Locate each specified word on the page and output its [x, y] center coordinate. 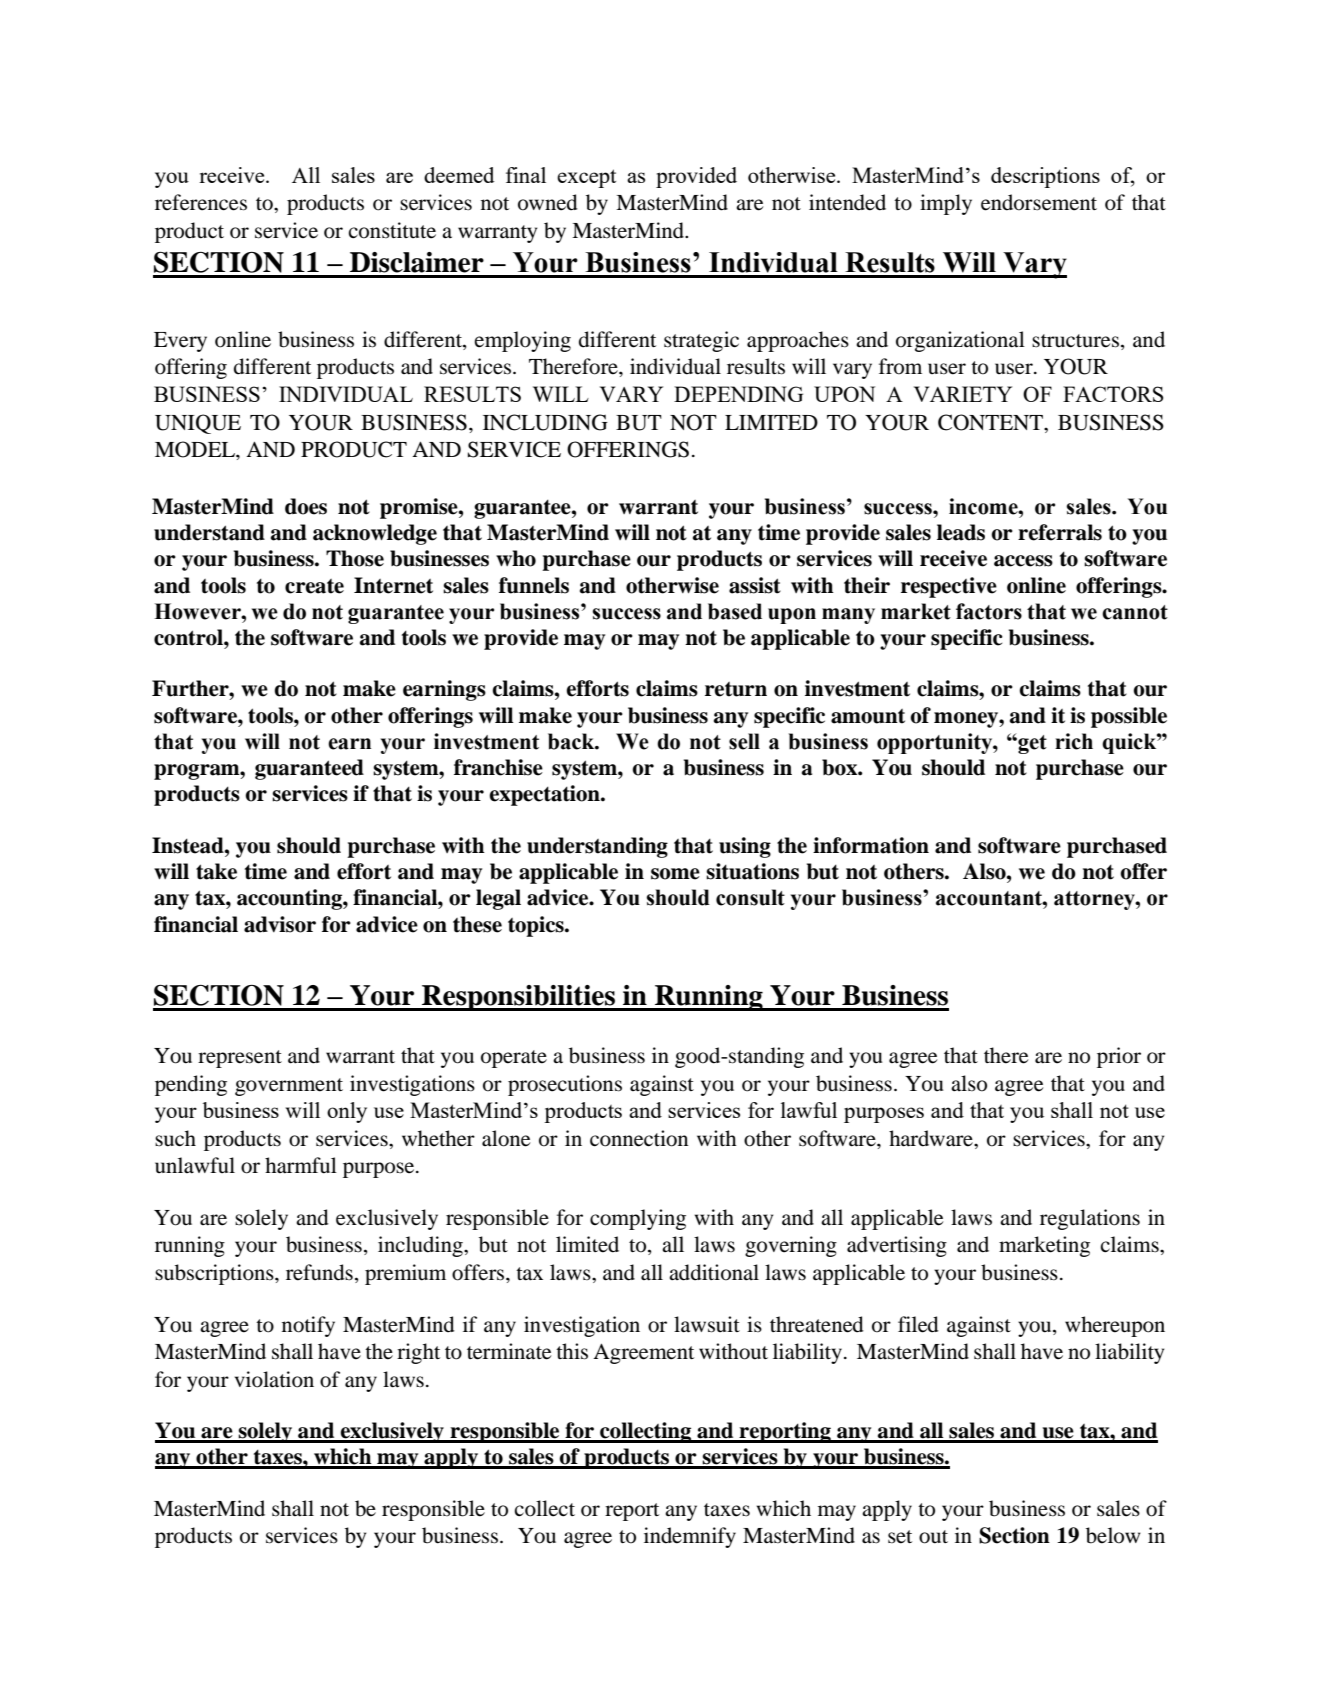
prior [1119, 1057]
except [586, 178]
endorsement [1039, 202]
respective [949, 587]
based [735, 611]
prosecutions [565, 1085]
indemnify [690, 1537]
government [289, 1087]
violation [274, 1379]
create [314, 586]
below [1113, 1535]
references [201, 202]
